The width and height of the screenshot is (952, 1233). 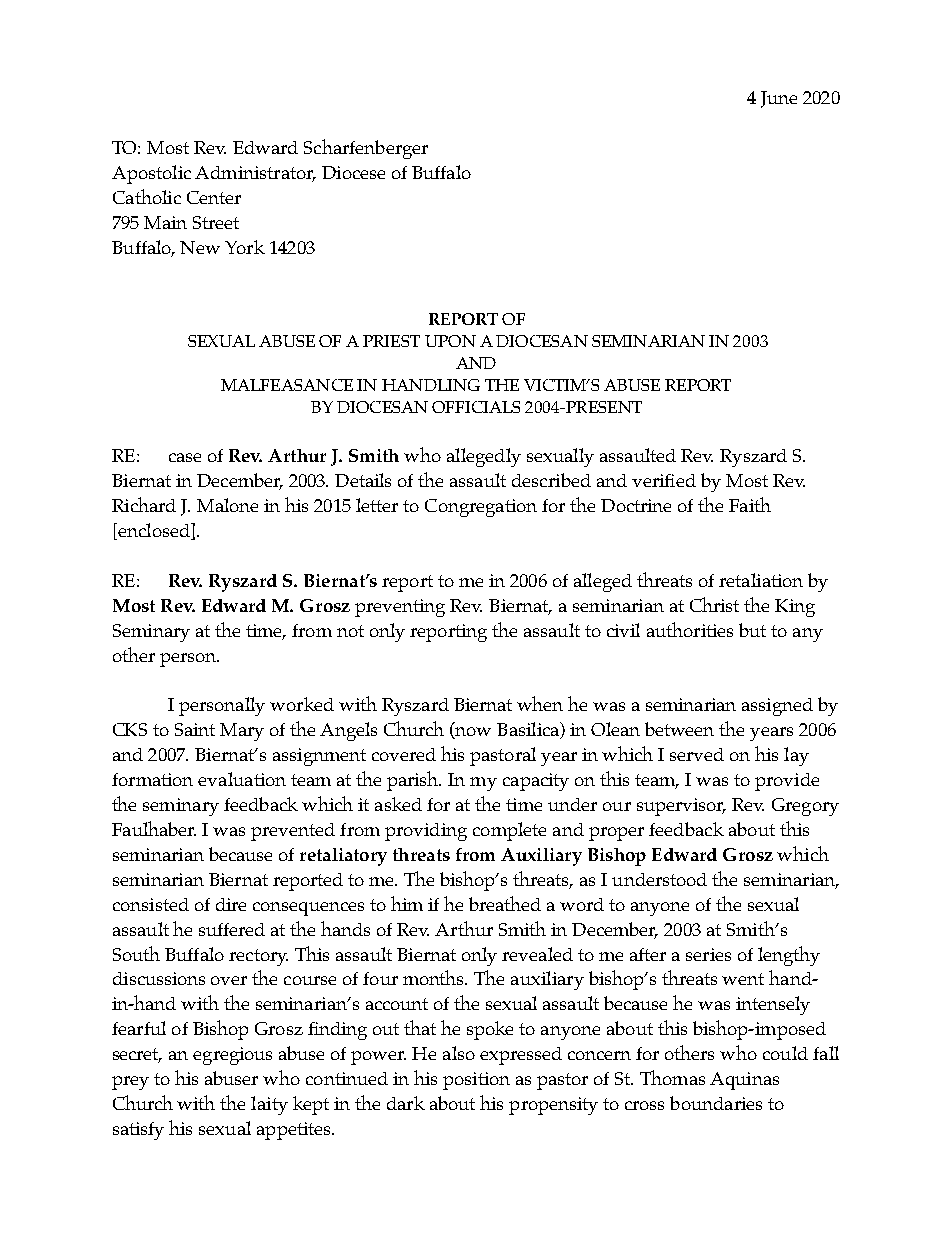 I want to click on Aquinas, so click(x=744, y=1081).
